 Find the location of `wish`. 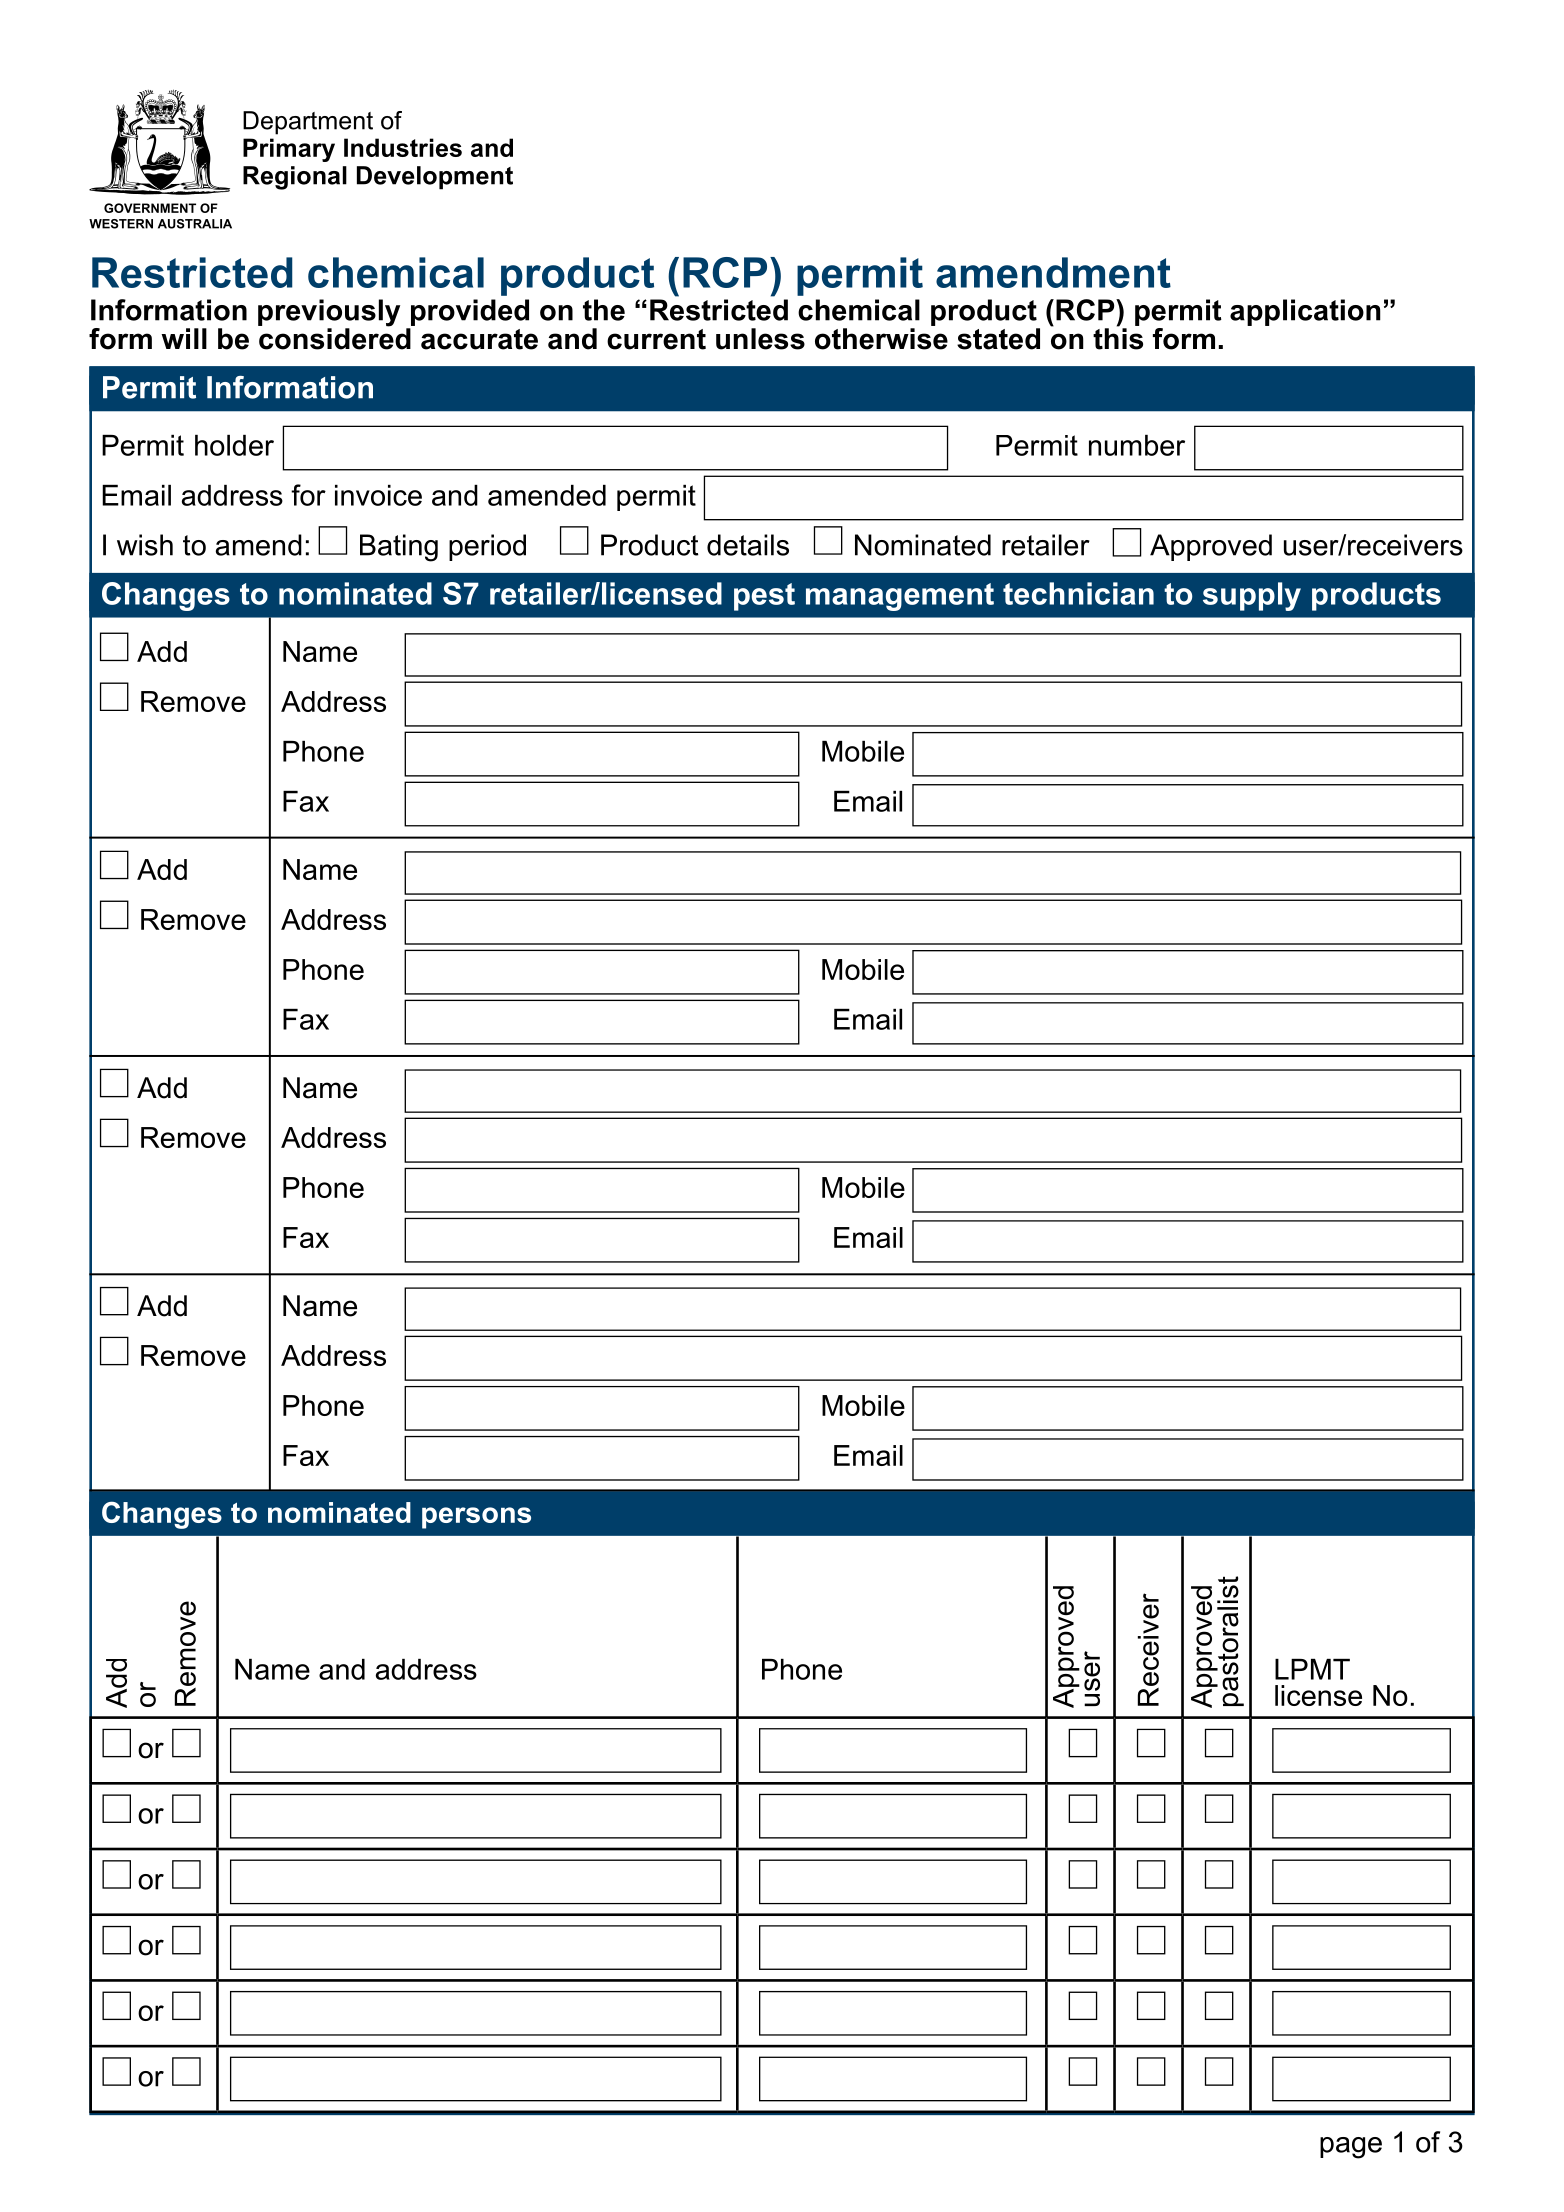

wish is located at coordinates (145, 545).
